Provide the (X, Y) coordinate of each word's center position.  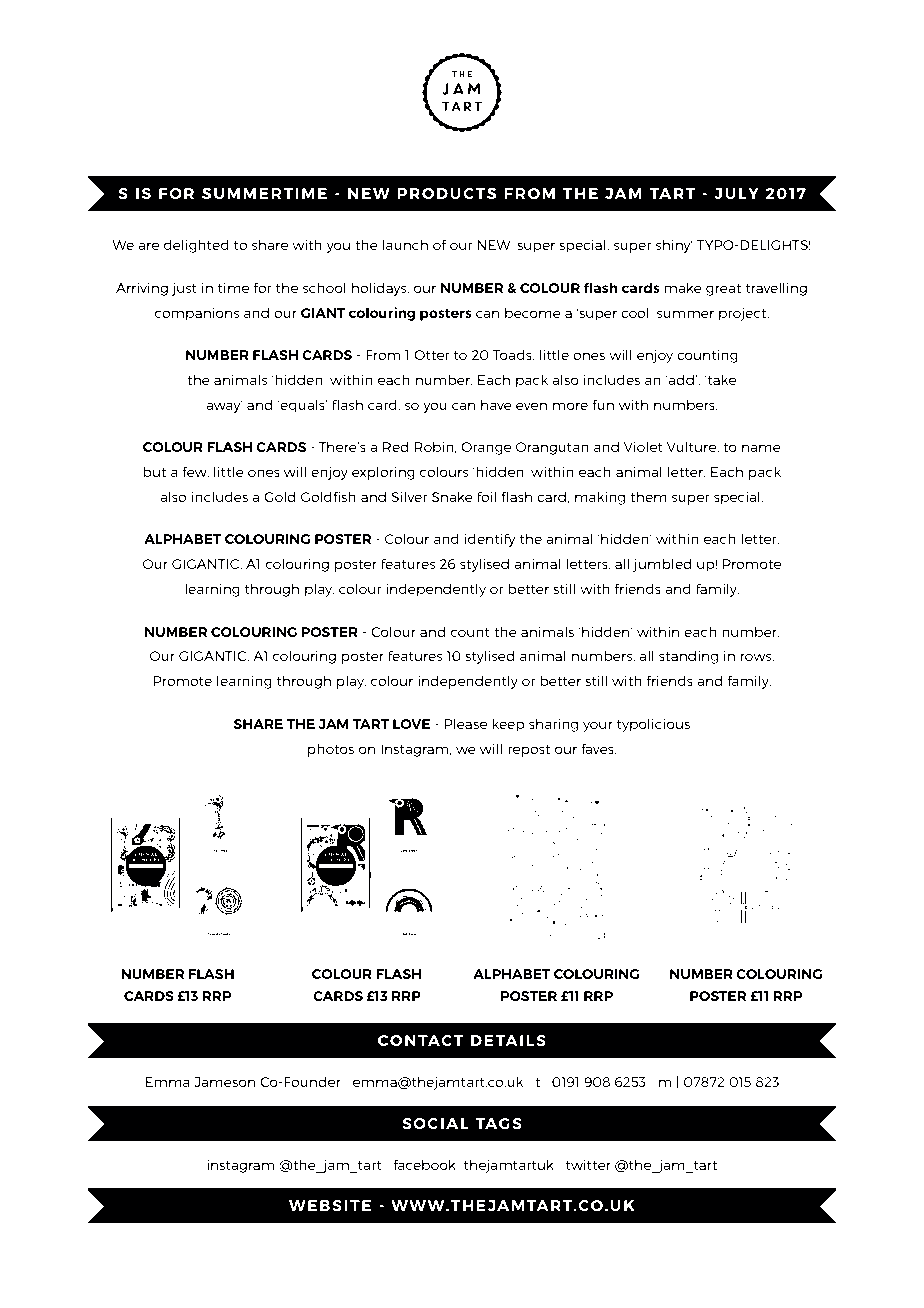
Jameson (224, 1082)
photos (331, 750)
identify (489, 540)
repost (529, 751)
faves (598, 748)
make (683, 287)
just (184, 289)
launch (405, 244)
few (195, 472)
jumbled (662, 565)
